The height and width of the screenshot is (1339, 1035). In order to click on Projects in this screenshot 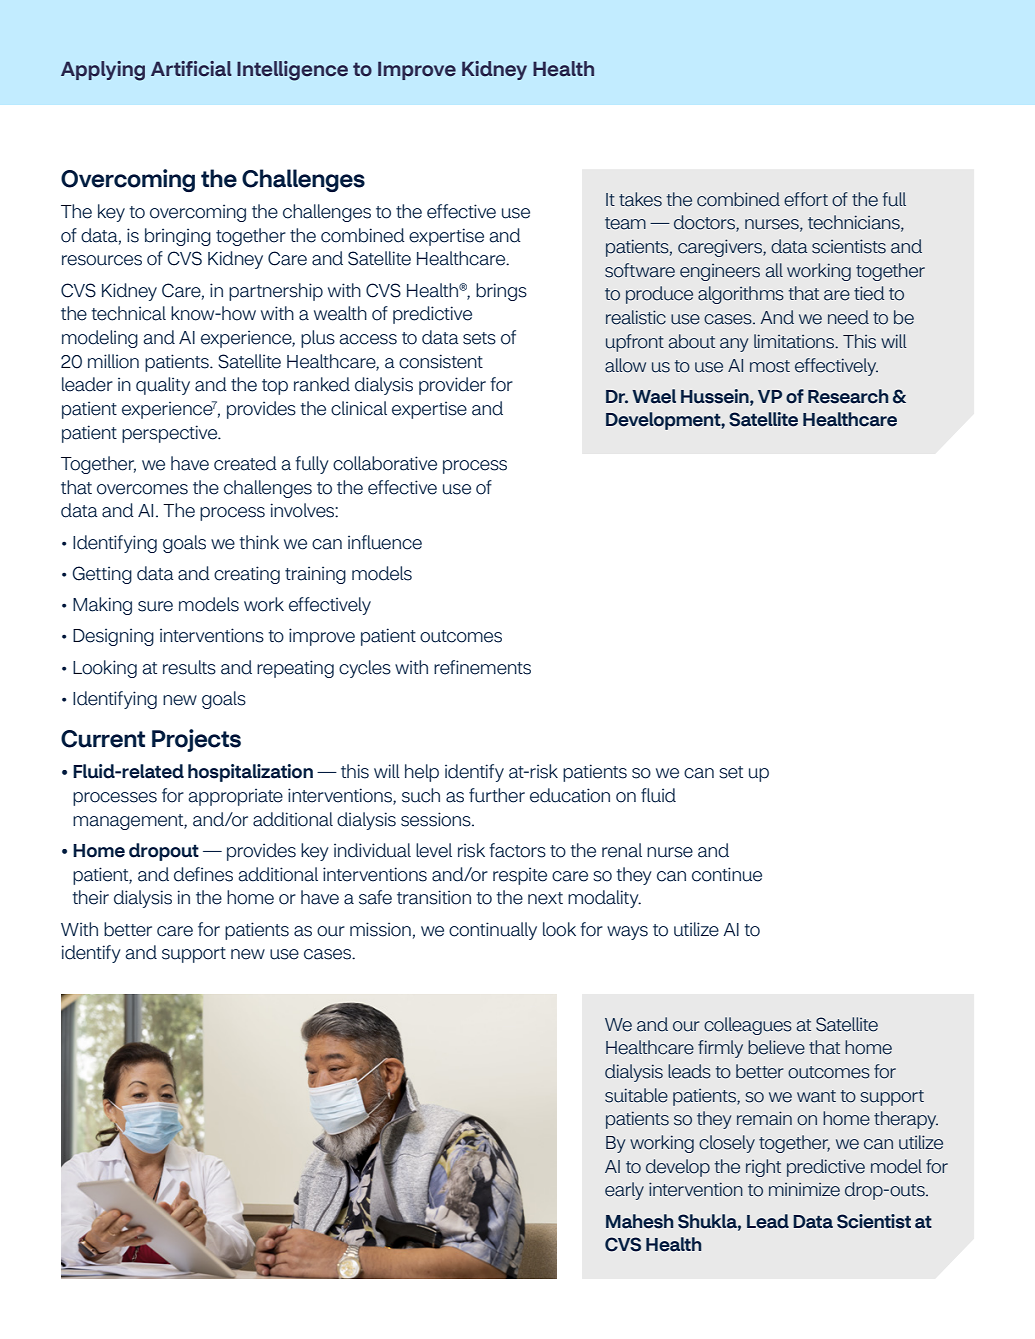, I will do `click(196, 740)`.
